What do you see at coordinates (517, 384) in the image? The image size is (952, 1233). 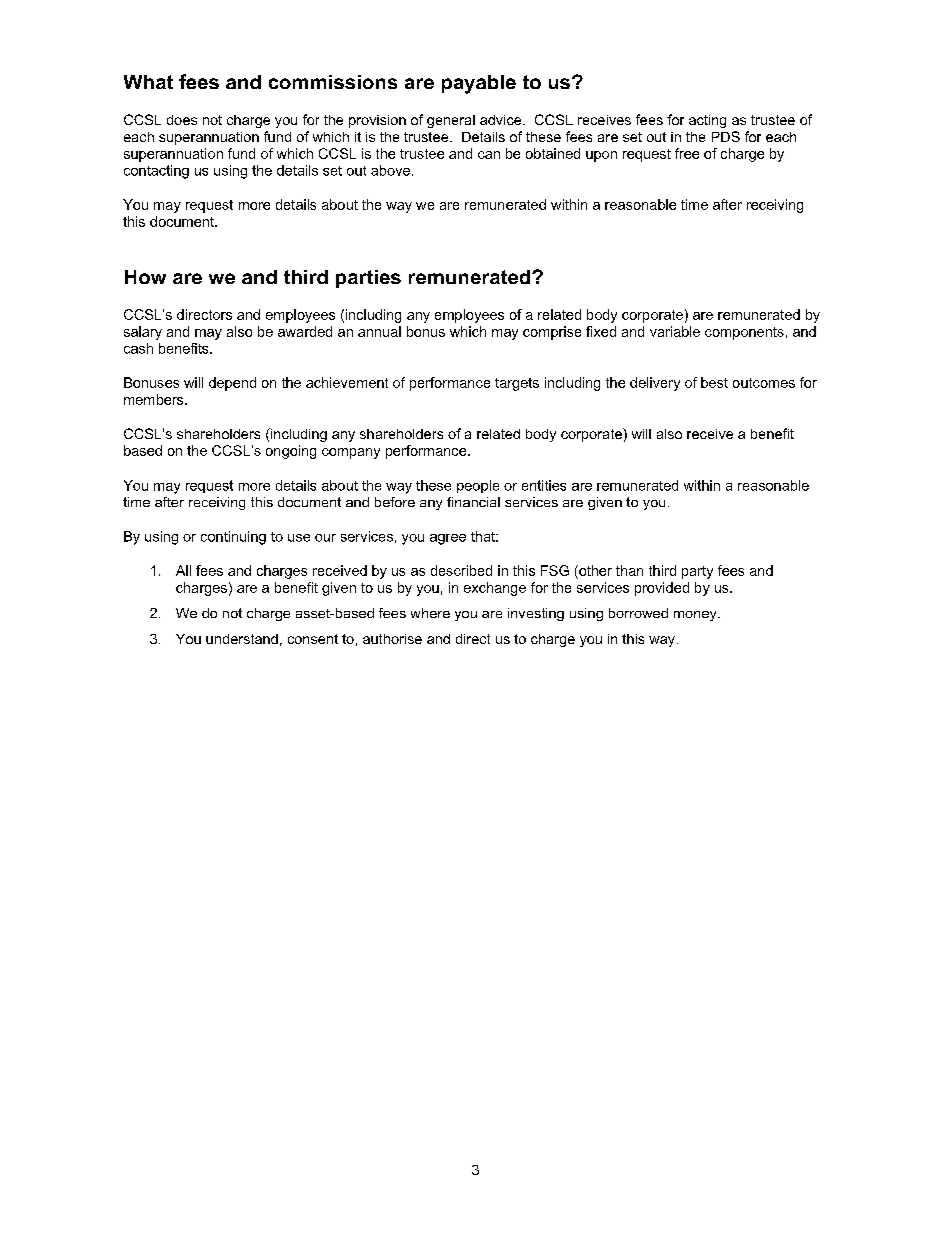 I see `targets` at bounding box center [517, 384].
